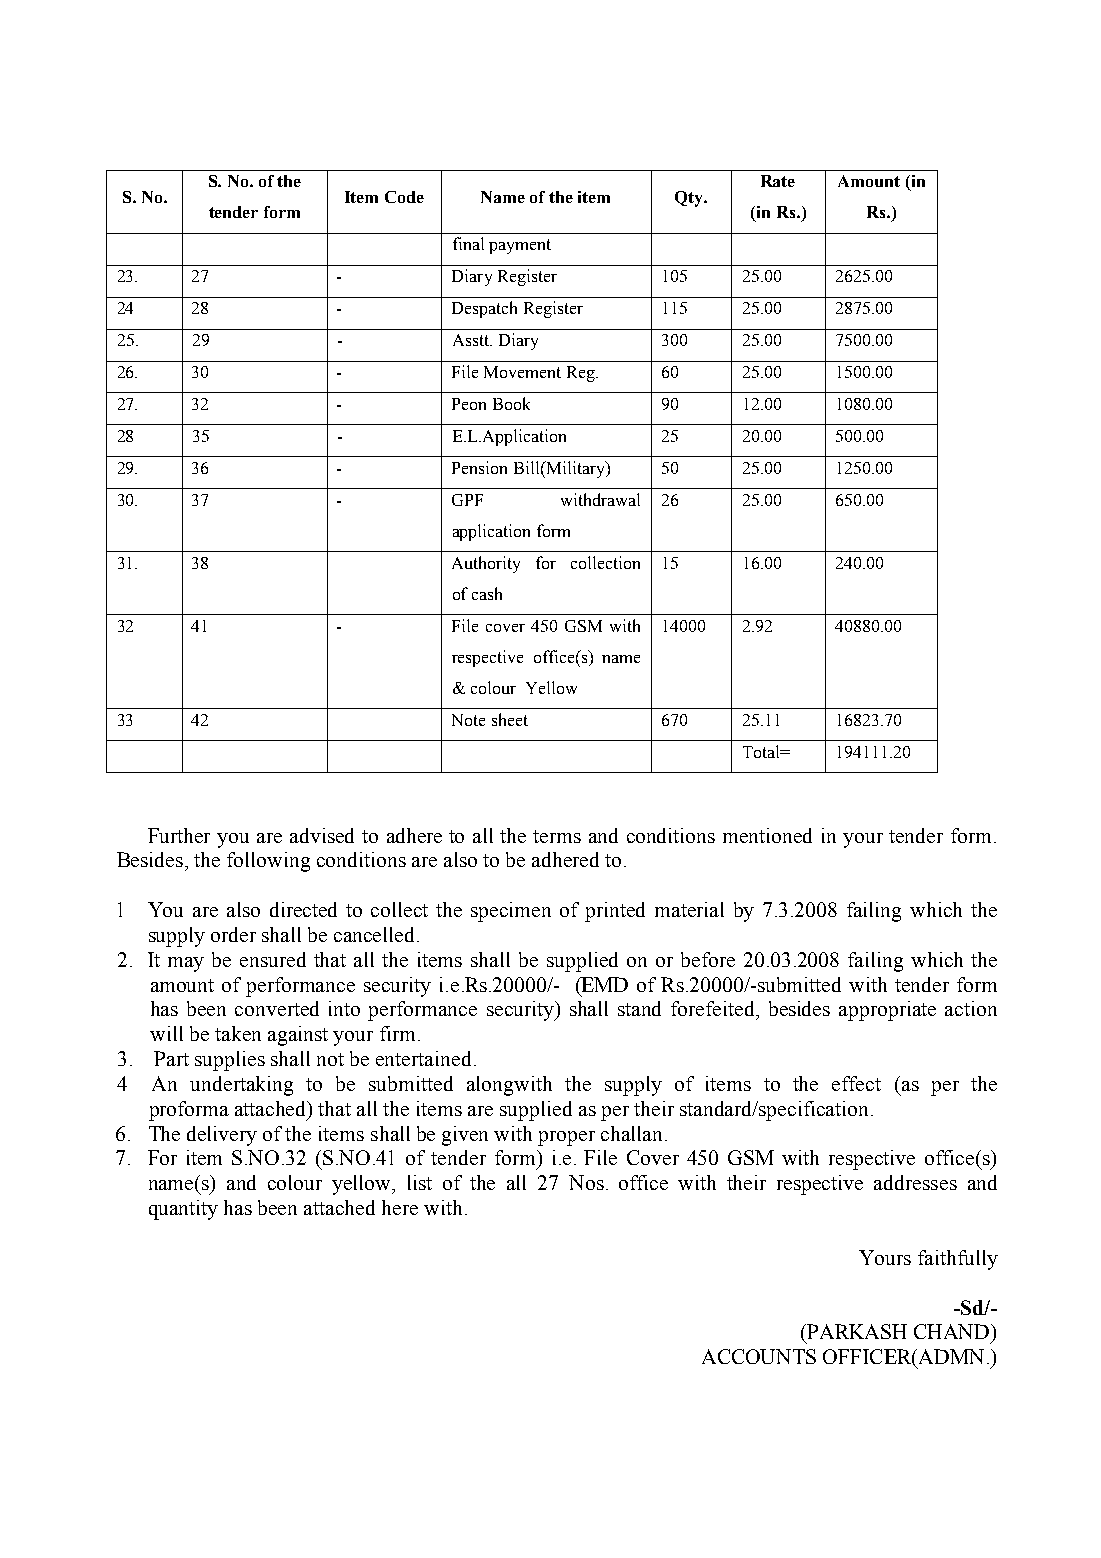 The height and width of the page is (1558, 1101). I want to click on Rate, so click(778, 181).
